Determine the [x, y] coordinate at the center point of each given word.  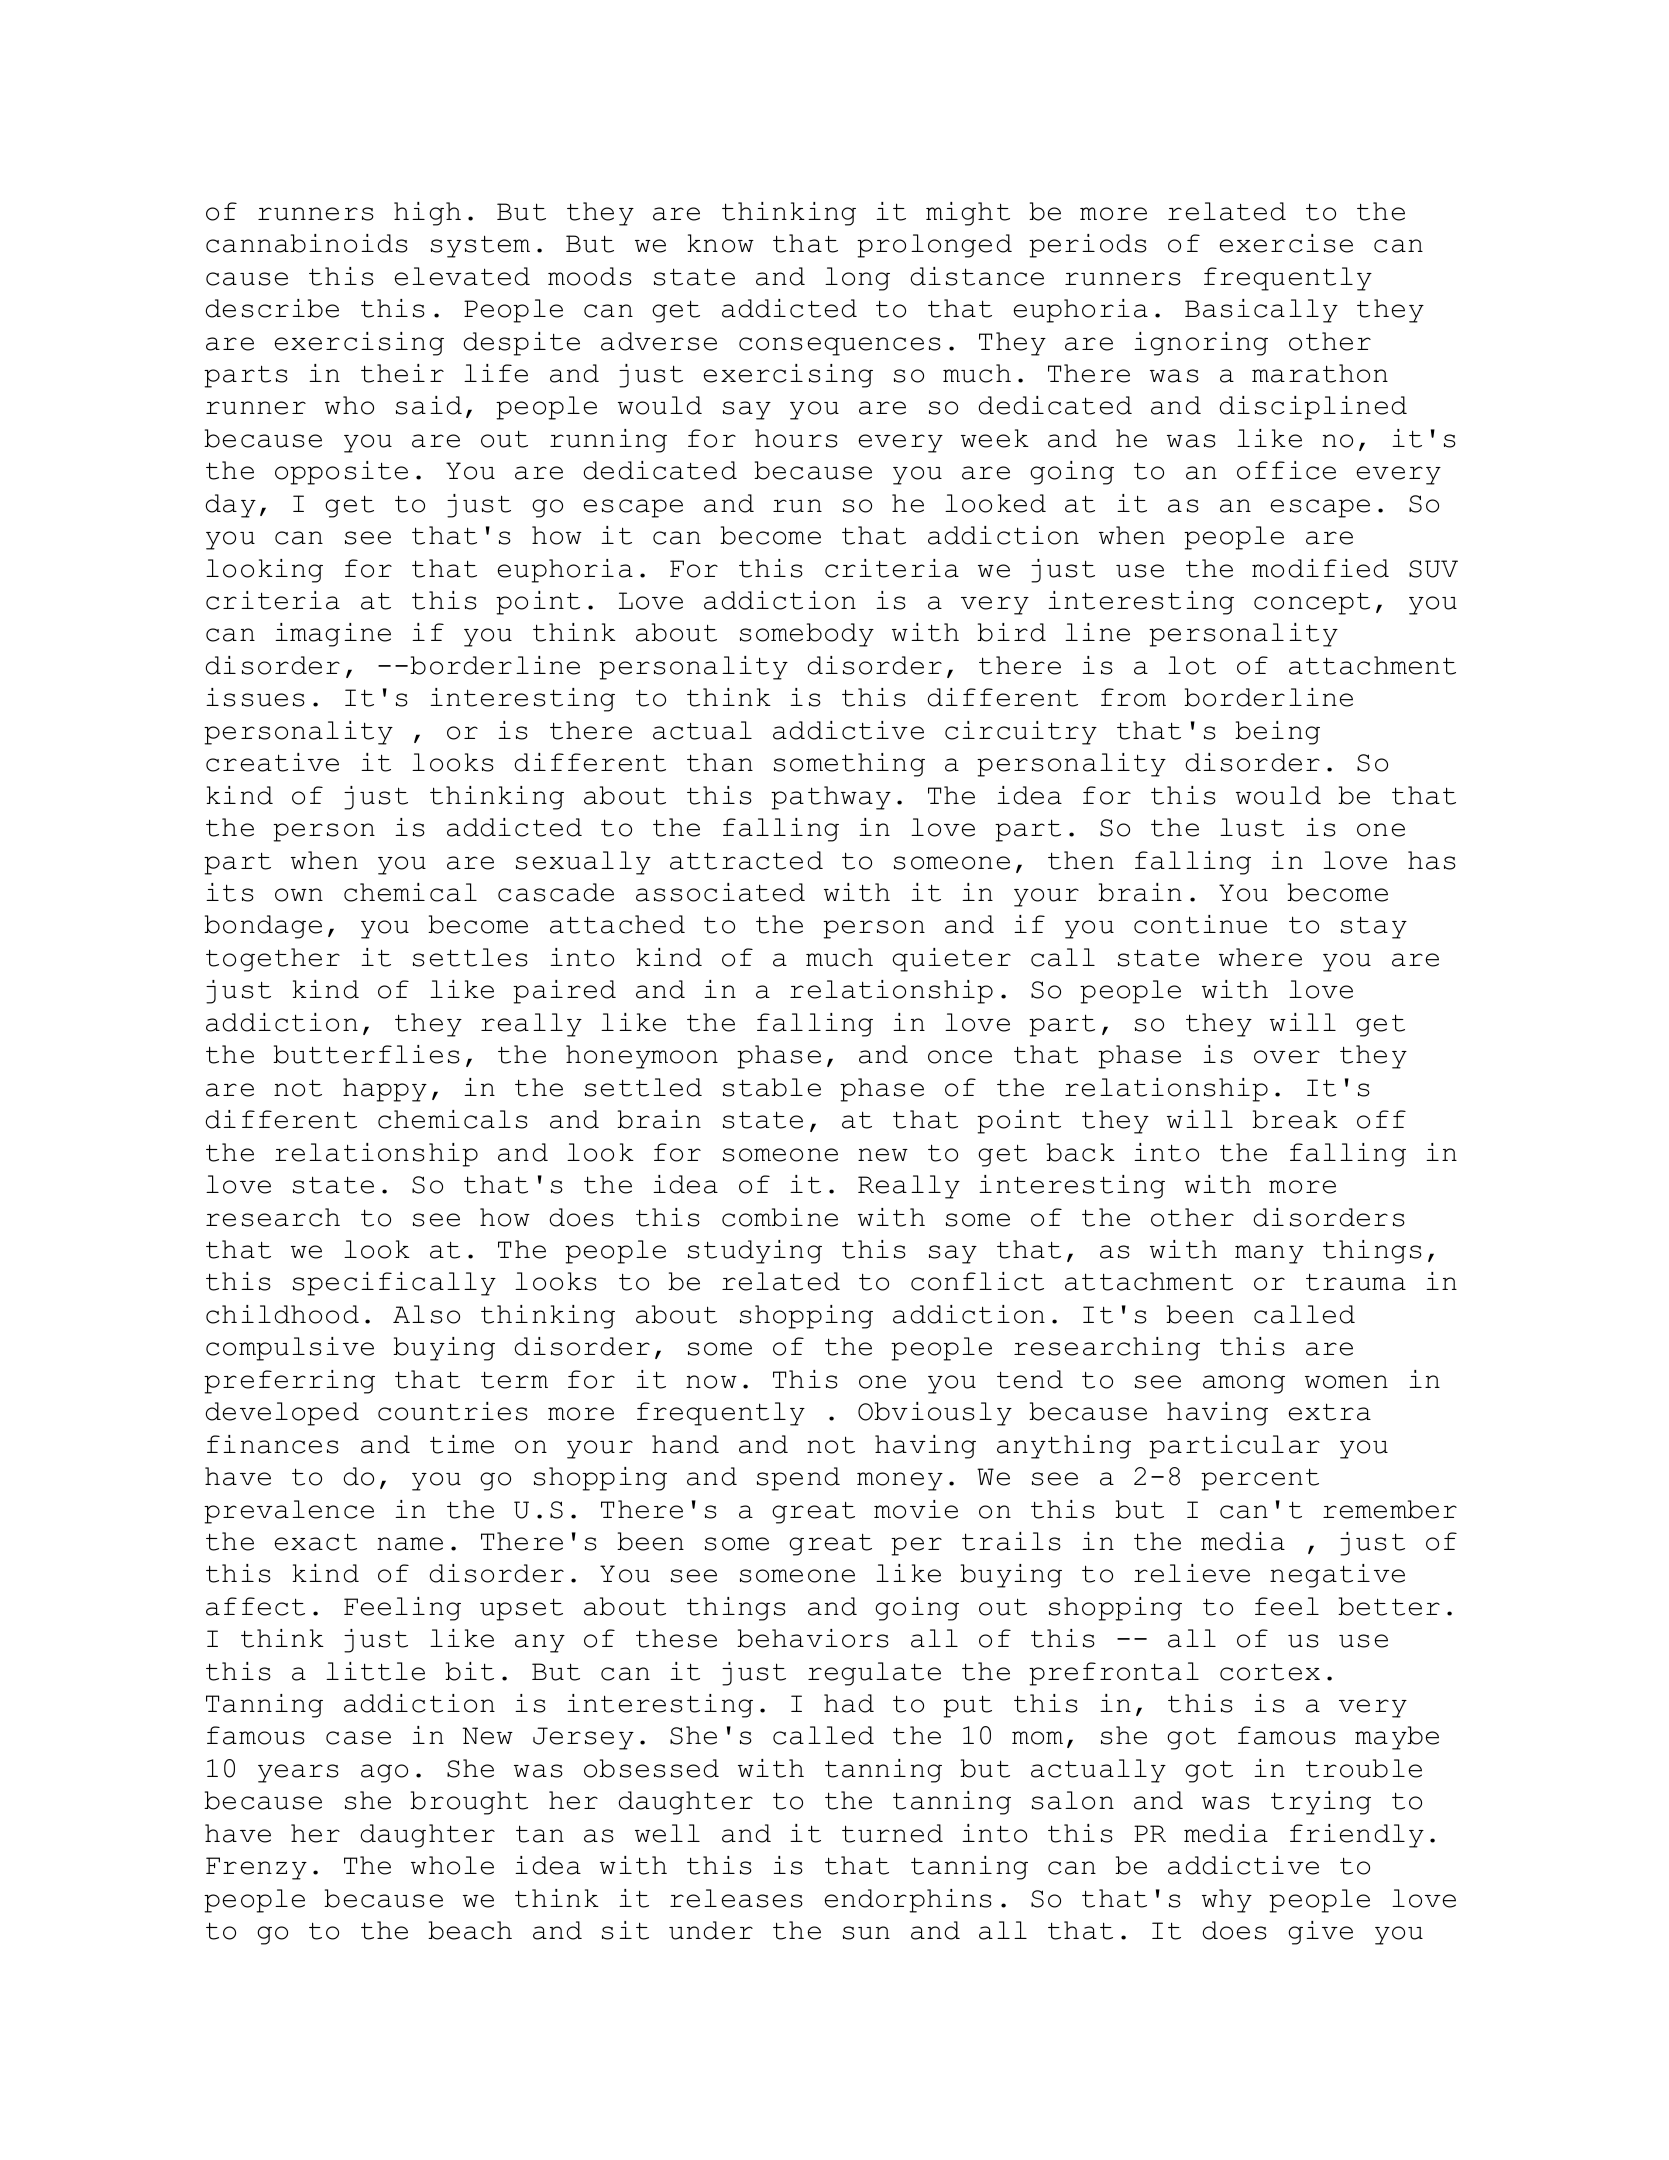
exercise [1286, 243]
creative [272, 762]
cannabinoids [307, 243]
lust [1252, 827]
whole [452, 1865]
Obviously [935, 1414]
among [1244, 1384]
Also [426, 1314]
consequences [840, 346]
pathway [831, 798]
